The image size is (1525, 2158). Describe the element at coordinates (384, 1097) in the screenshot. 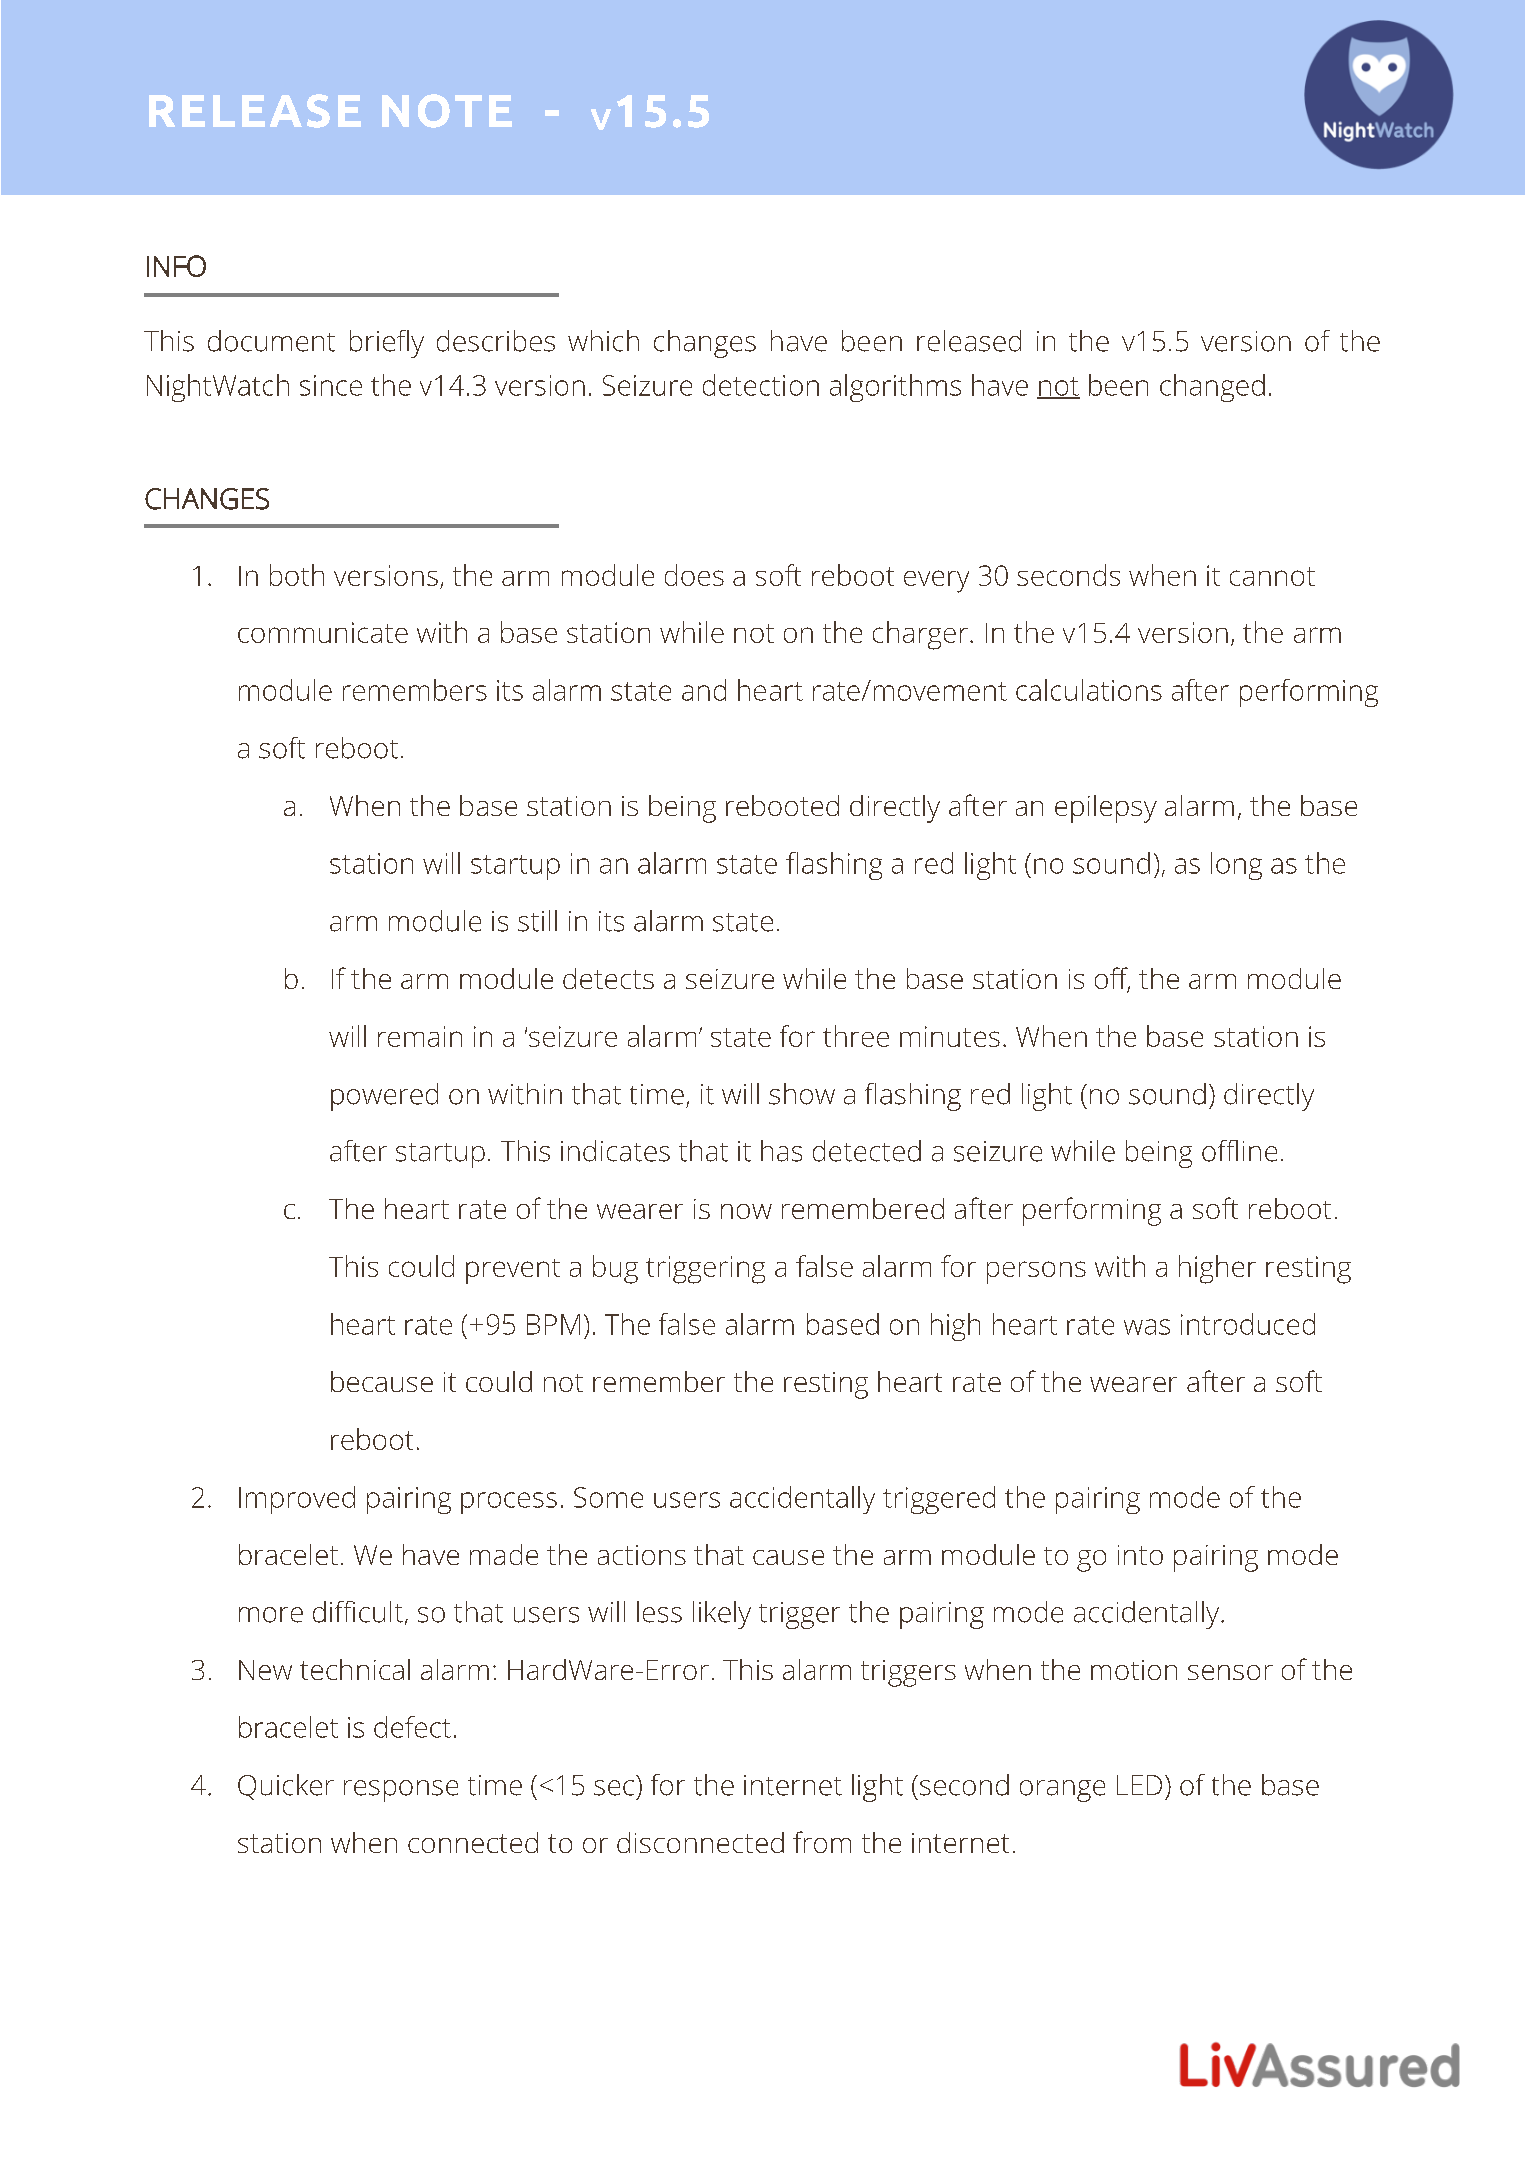

I see `powered` at that location.
